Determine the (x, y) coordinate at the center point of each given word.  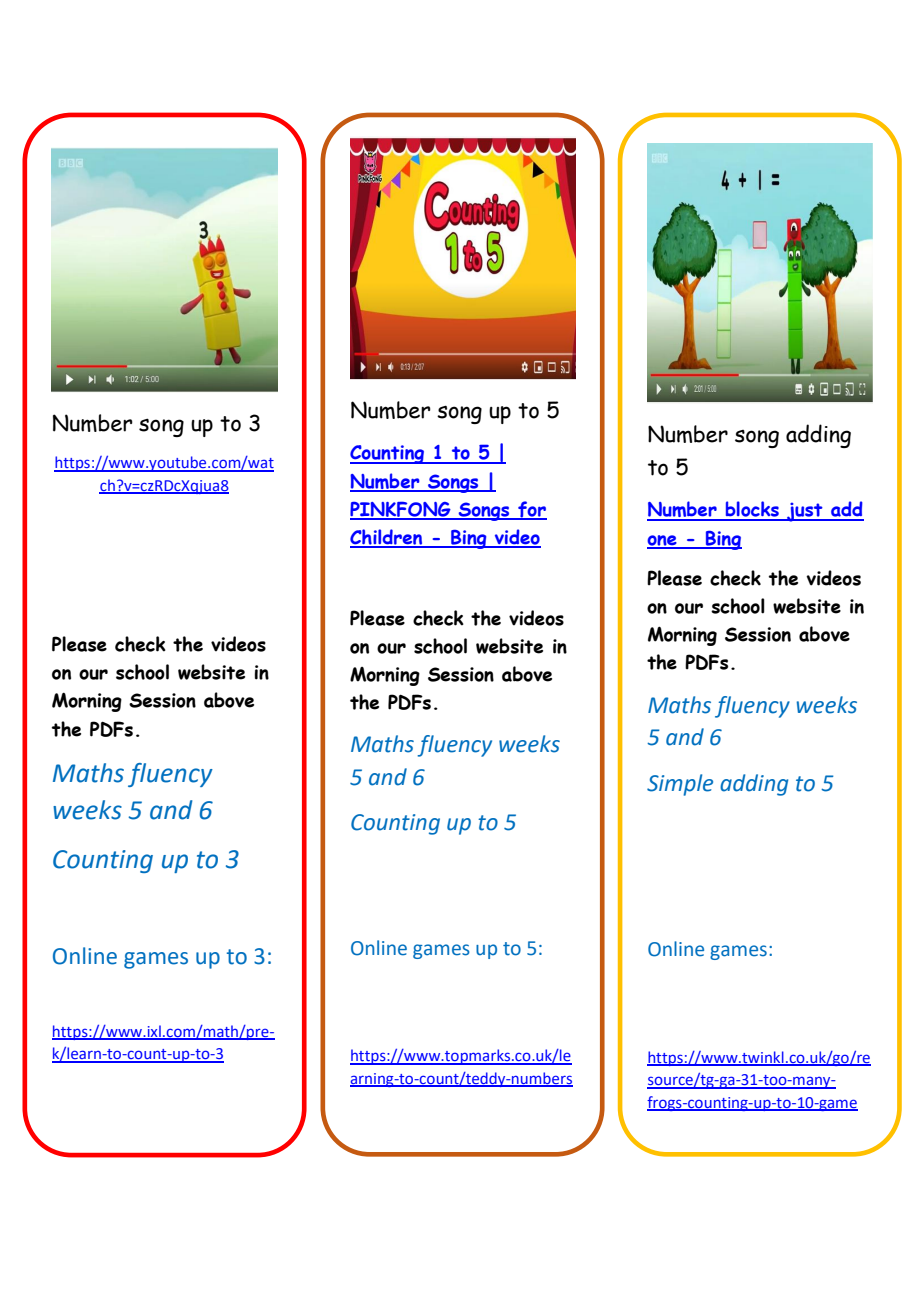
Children (387, 538)
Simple (680, 785)
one (663, 541)
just (805, 512)
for (531, 510)
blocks (752, 510)
